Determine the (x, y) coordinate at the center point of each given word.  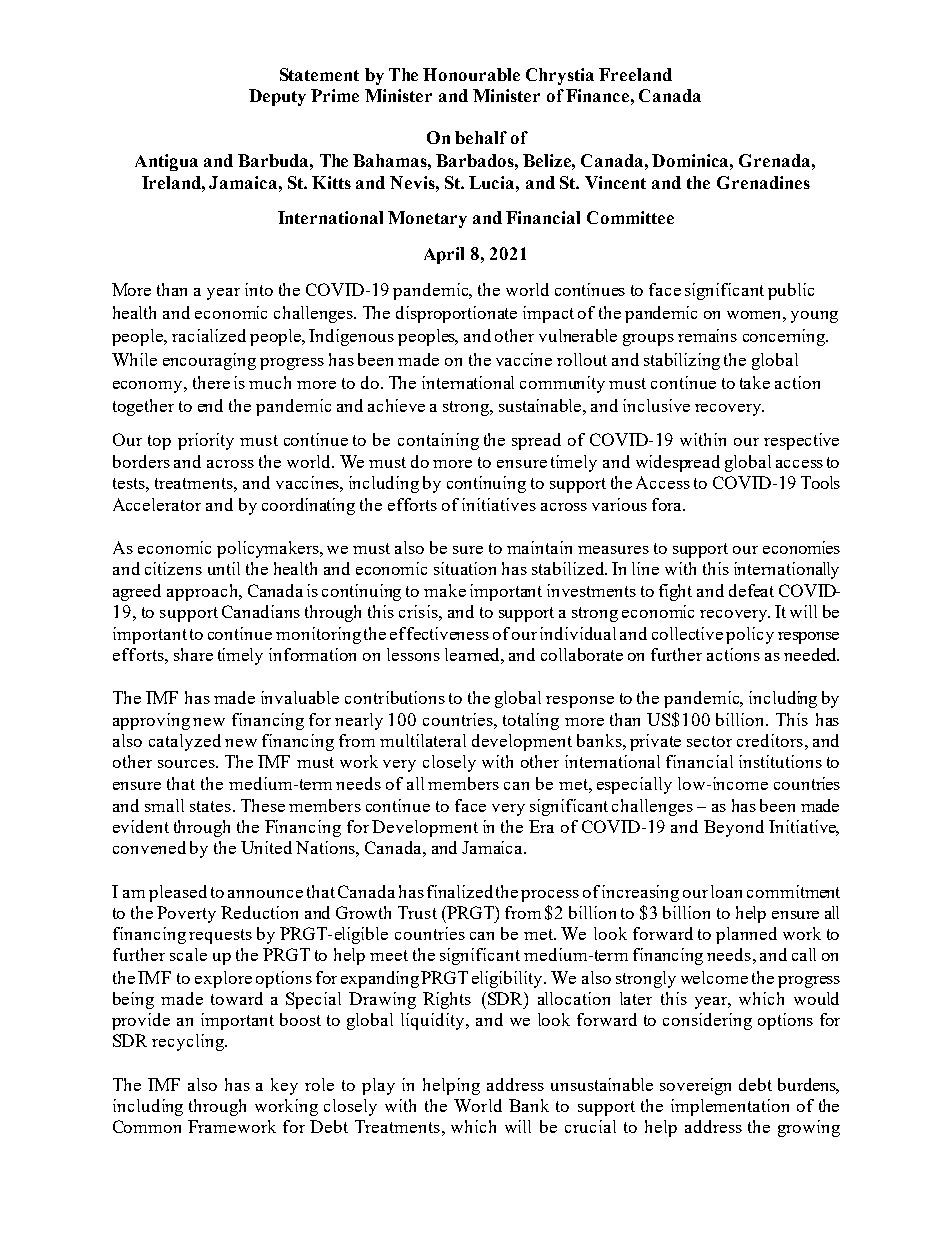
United (266, 847)
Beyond (734, 828)
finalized (460, 891)
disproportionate (456, 314)
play (378, 1086)
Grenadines (763, 182)
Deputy (277, 97)
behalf (481, 137)
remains (707, 335)
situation (465, 568)
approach (204, 592)
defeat (751, 590)
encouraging (209, 361)
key (284, 1086)
